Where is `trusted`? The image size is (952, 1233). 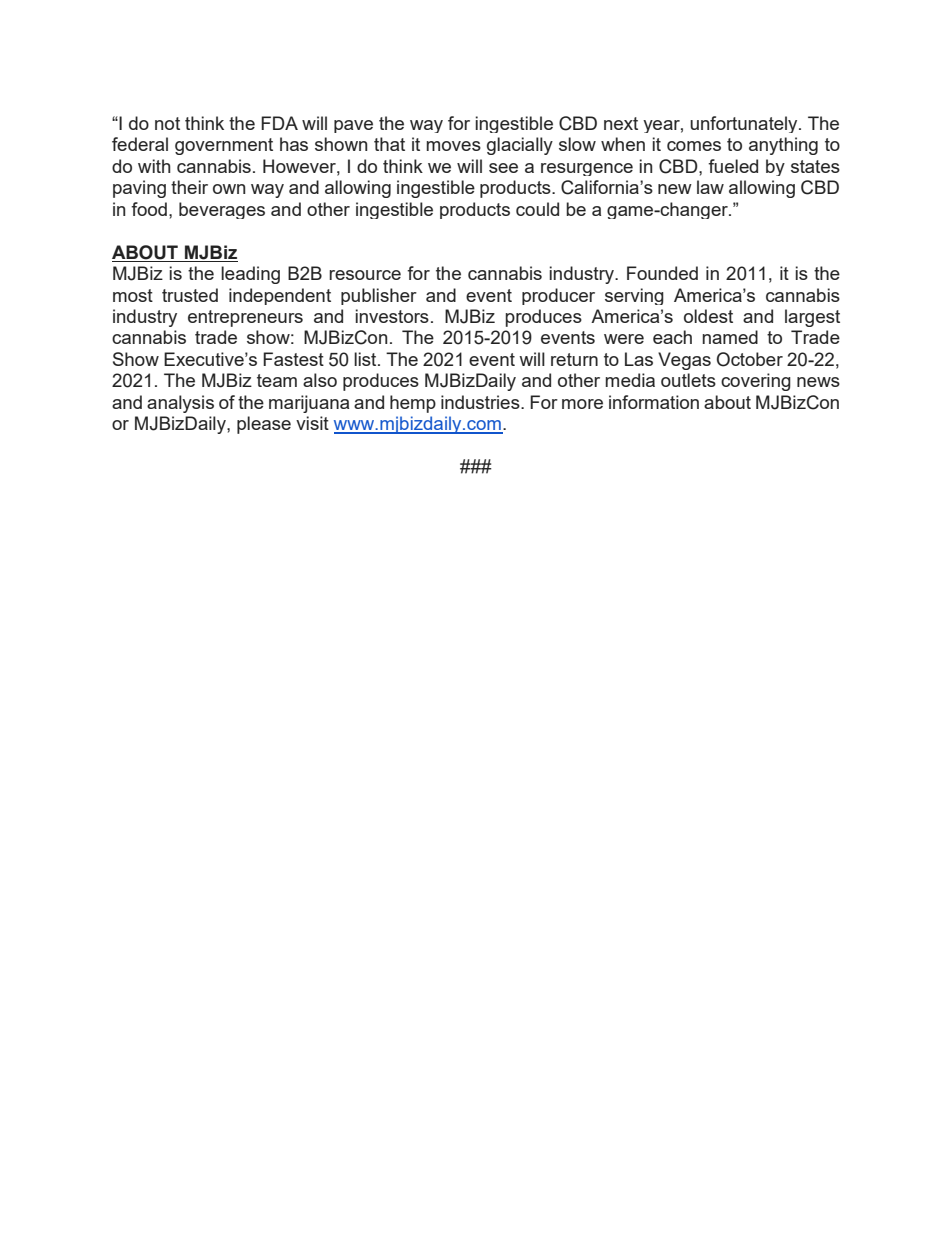
trusted is located at coordinates (190, 295).
